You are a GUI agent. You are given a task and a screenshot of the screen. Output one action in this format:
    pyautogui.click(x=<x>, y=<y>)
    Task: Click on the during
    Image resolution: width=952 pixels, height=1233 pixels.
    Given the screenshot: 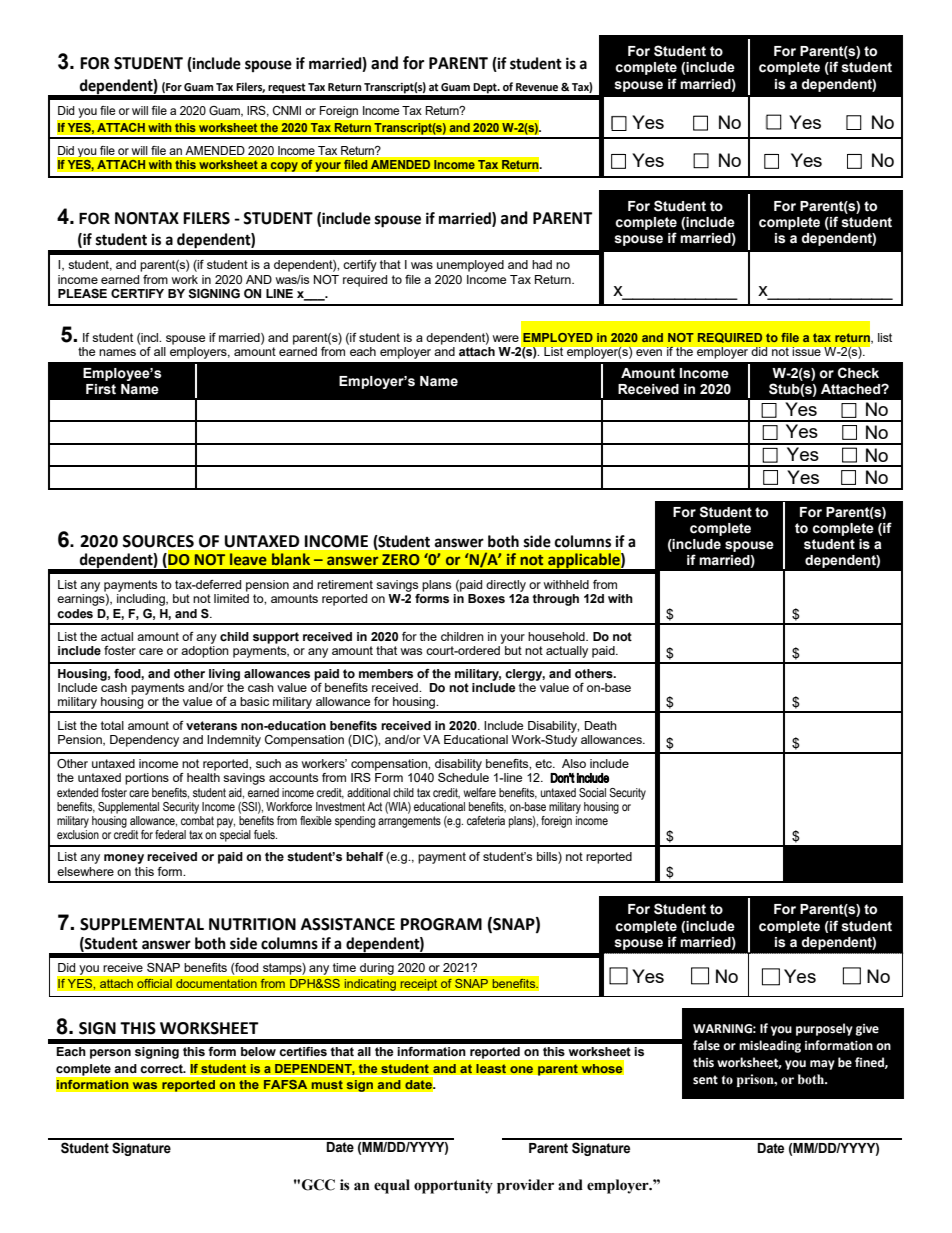 What is the action you would take?
    pyautogui.click(x=377, y=969)
